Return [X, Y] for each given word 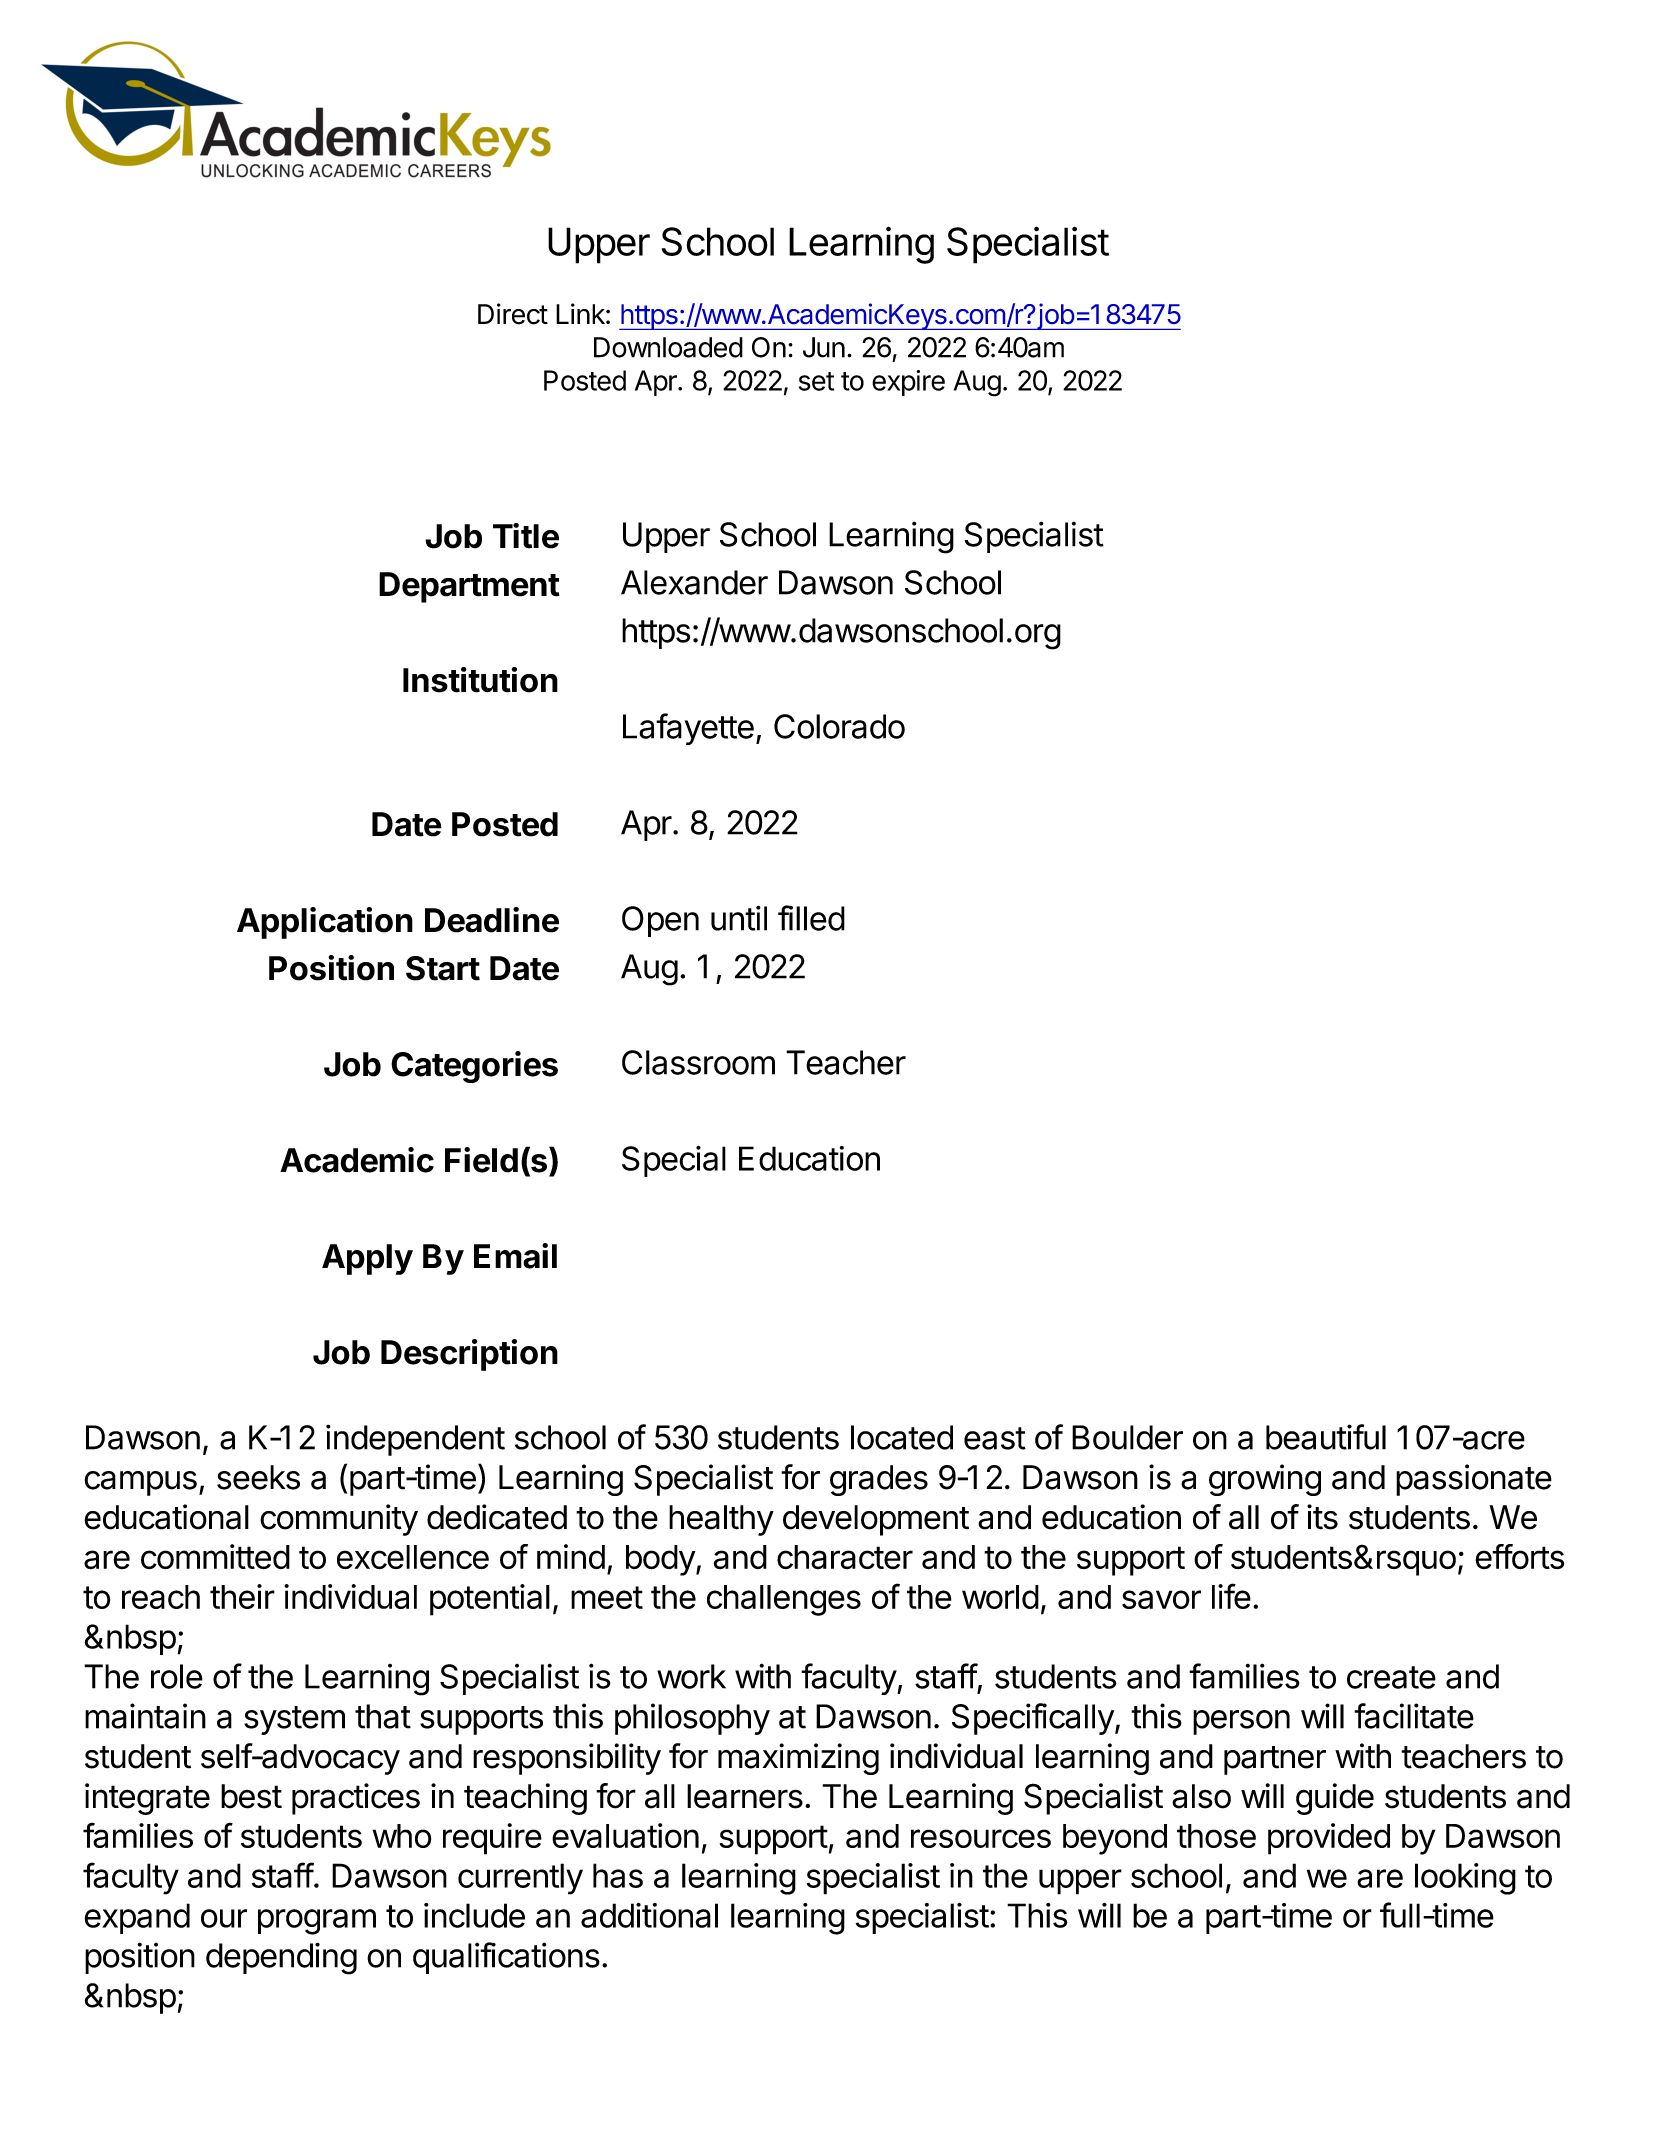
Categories [474, 1067]
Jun [824, 347]
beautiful [1326, 1437]
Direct [513, 314]
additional [649, 1915]
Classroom [698, 1062]
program [317, 1922]
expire [908, 383]
